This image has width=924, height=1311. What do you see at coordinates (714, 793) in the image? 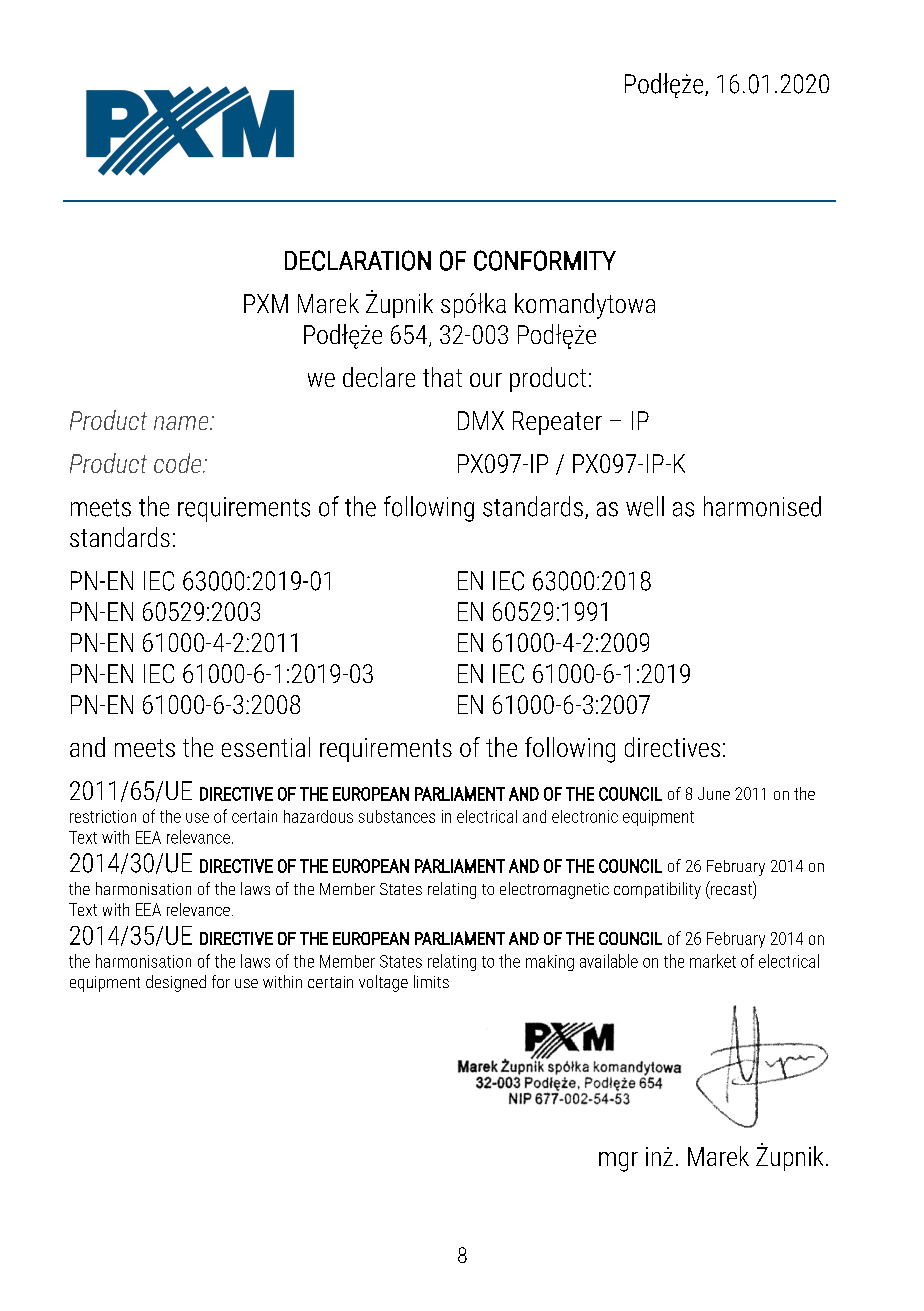
I see `June` at bounding box center [714, 793].
